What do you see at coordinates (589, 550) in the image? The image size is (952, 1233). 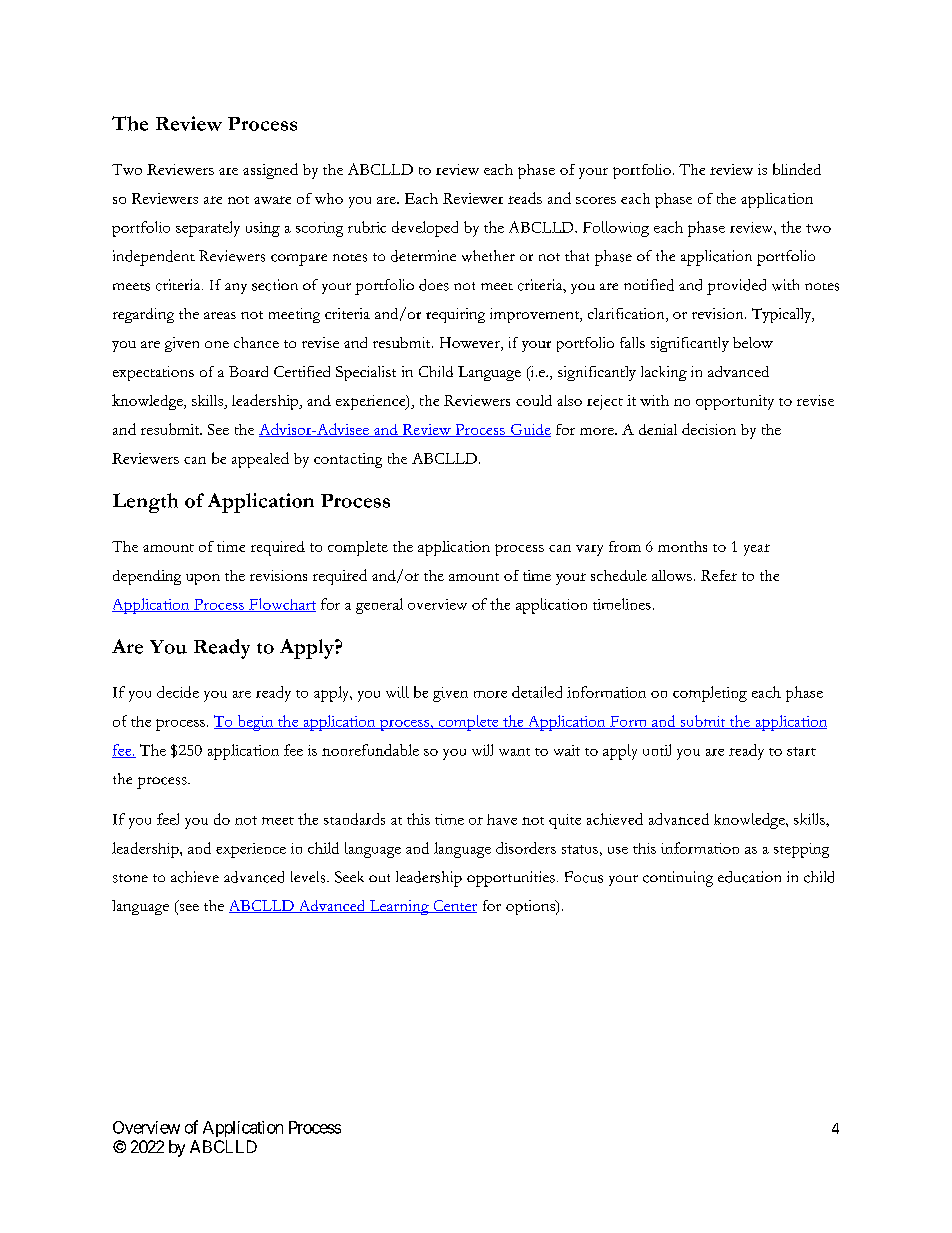 I see `vary` at bounding box center [589, 550].
